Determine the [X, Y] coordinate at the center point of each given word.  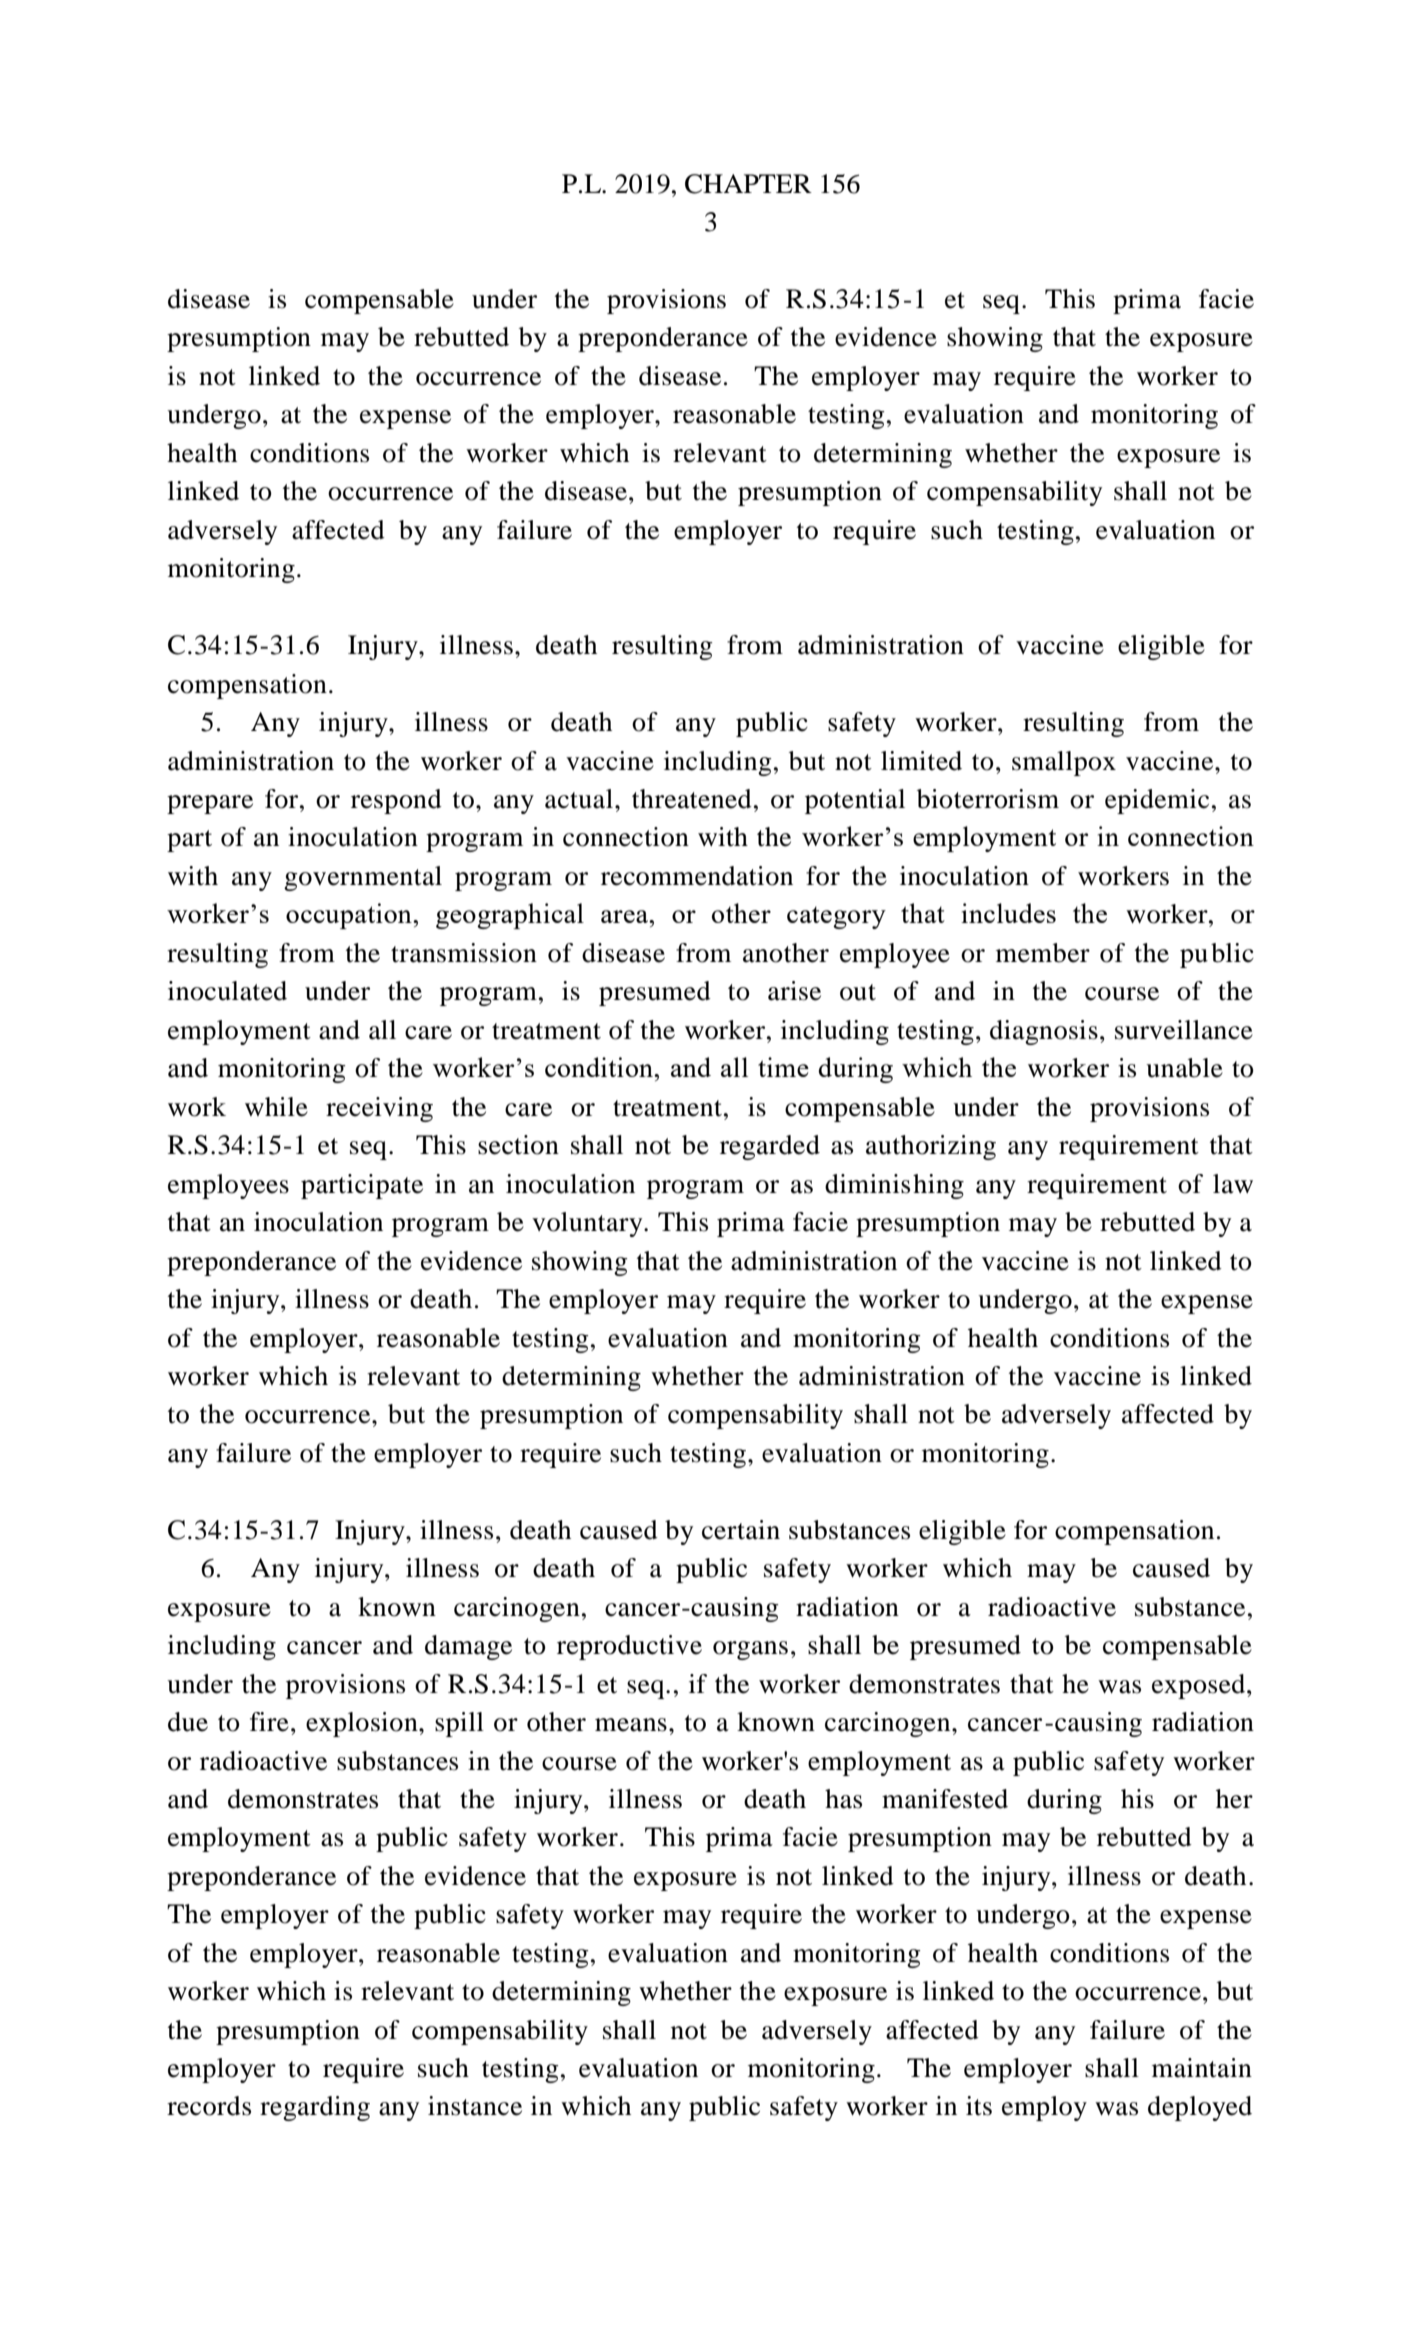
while [276, 1107]
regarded [770, 1147]
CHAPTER [748, 184]
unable [1184, 1068]
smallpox [1064, 763]
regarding [315, 2108]
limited [921, 761]
